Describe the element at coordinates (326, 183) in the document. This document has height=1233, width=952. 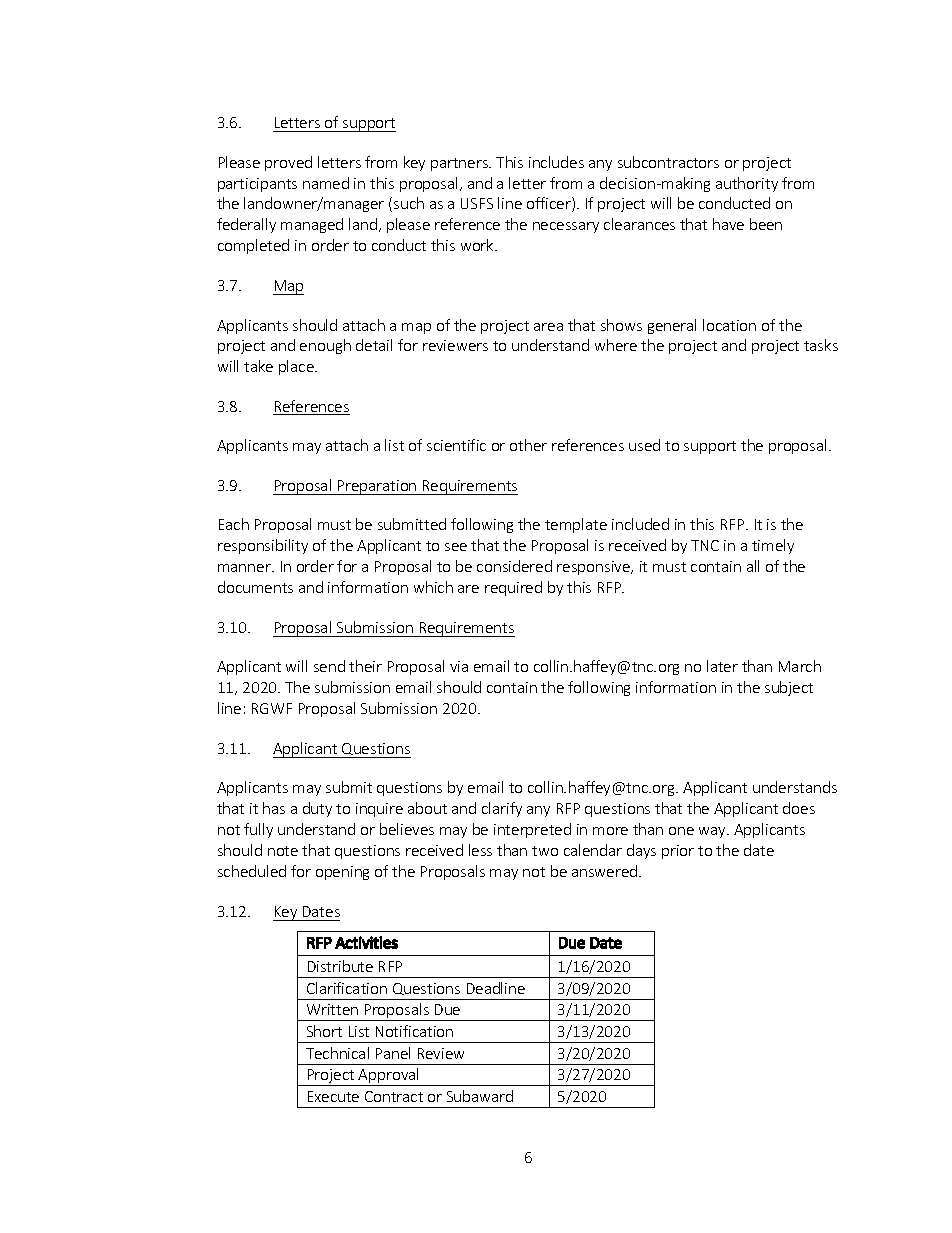
I see `named` at that location.
